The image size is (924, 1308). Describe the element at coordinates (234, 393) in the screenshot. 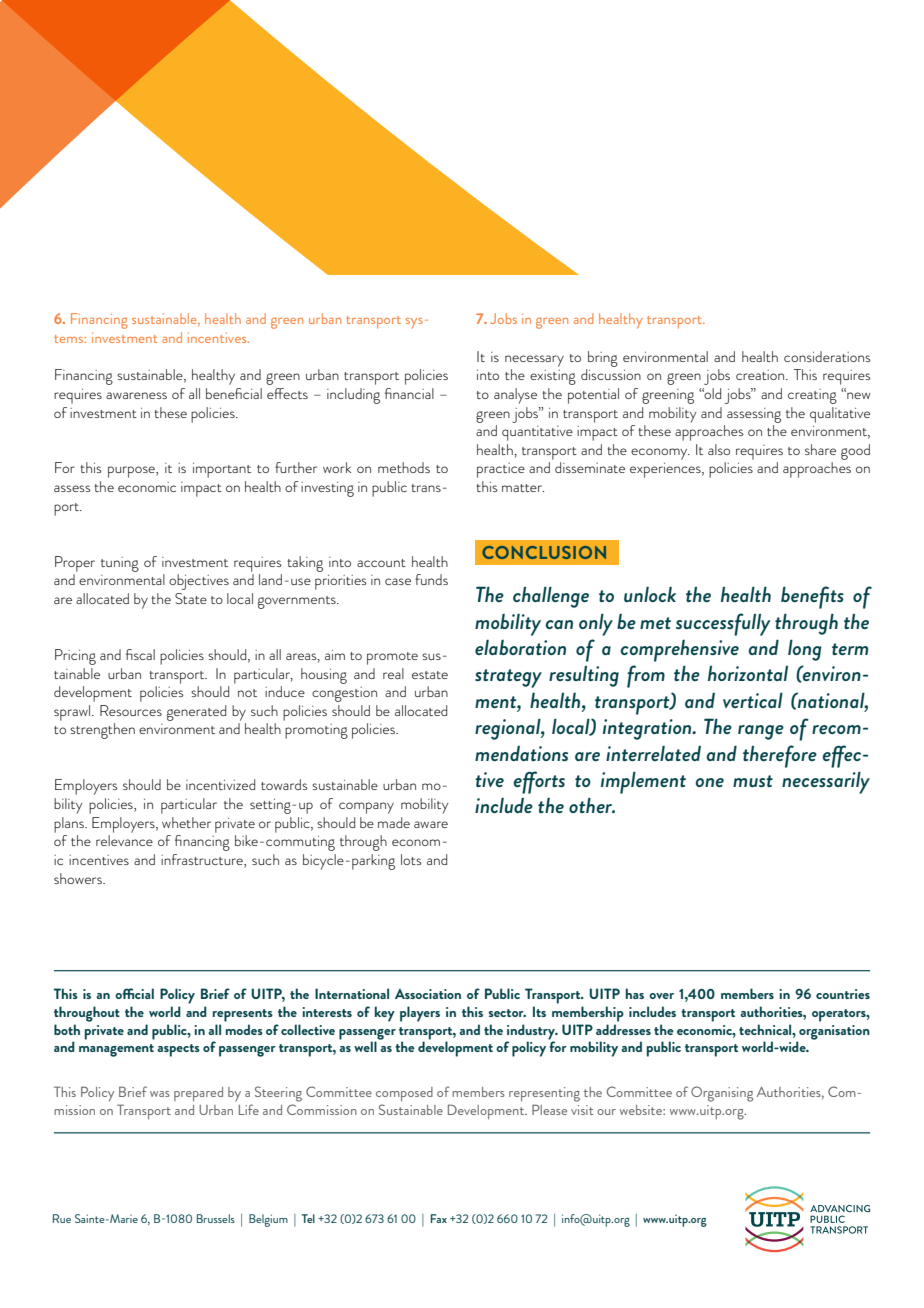

I see `beneficial` at that location.
